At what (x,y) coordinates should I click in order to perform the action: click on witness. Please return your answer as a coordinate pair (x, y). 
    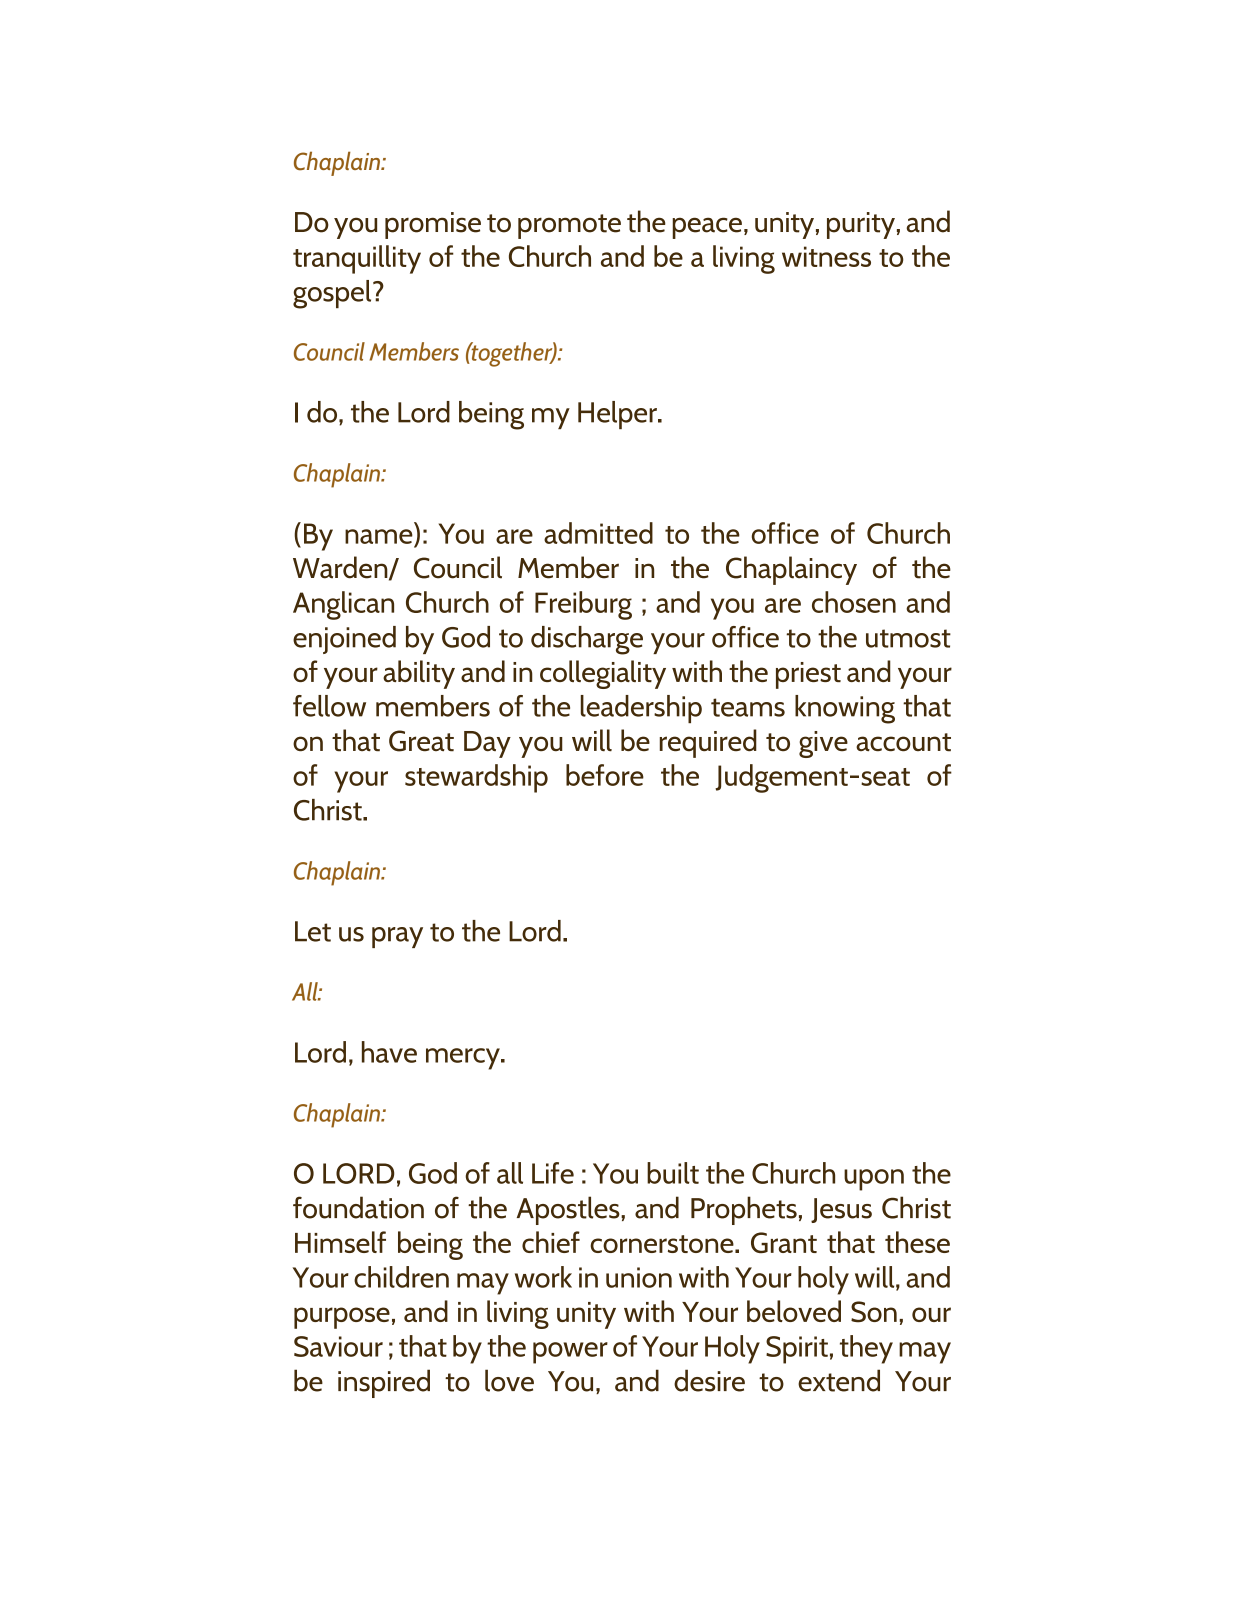
    Looking at the image, I should click on (826, 256).
